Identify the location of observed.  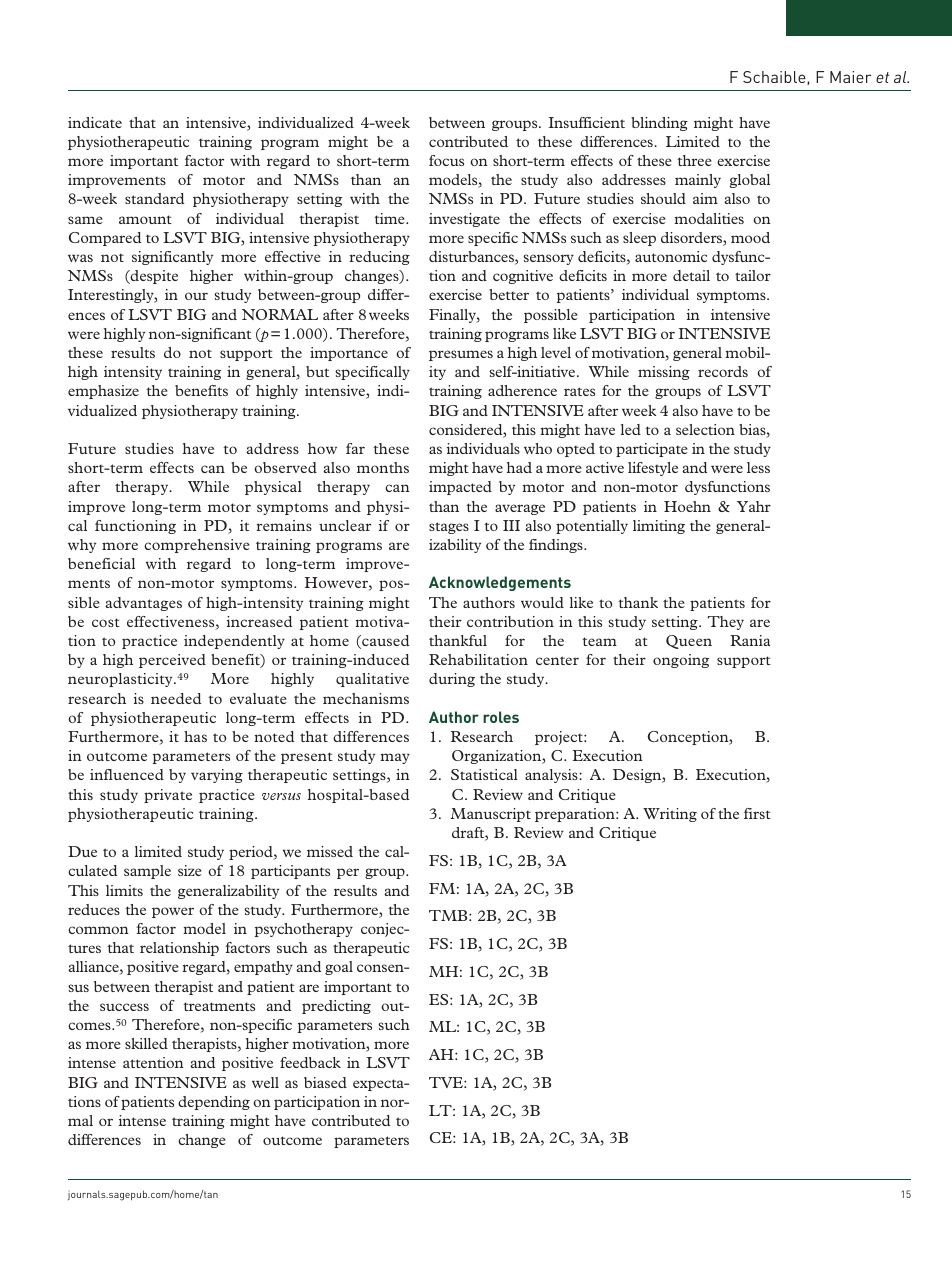
(285, 467).
